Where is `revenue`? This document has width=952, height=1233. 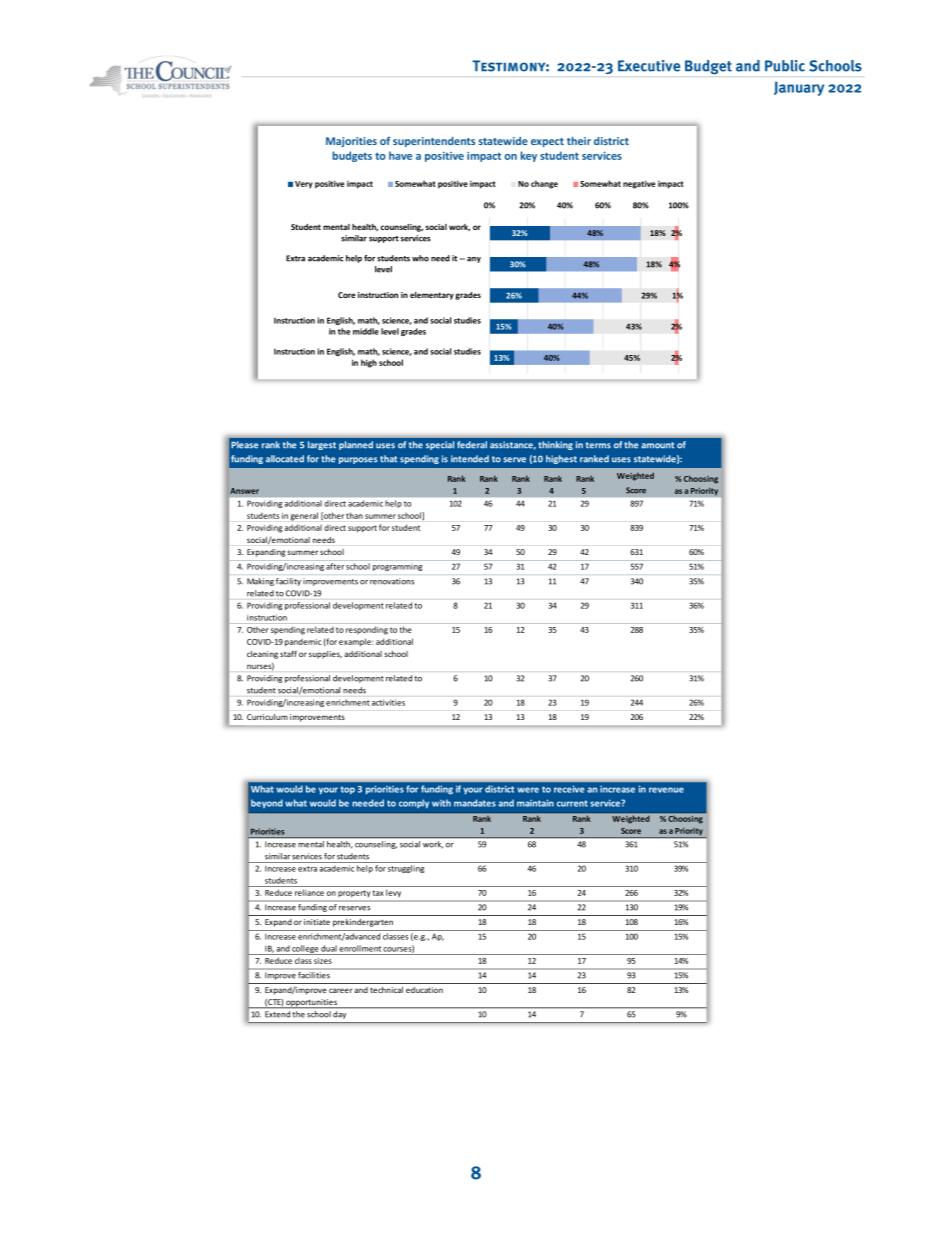 revenue is located at coordinates (666, 790).
